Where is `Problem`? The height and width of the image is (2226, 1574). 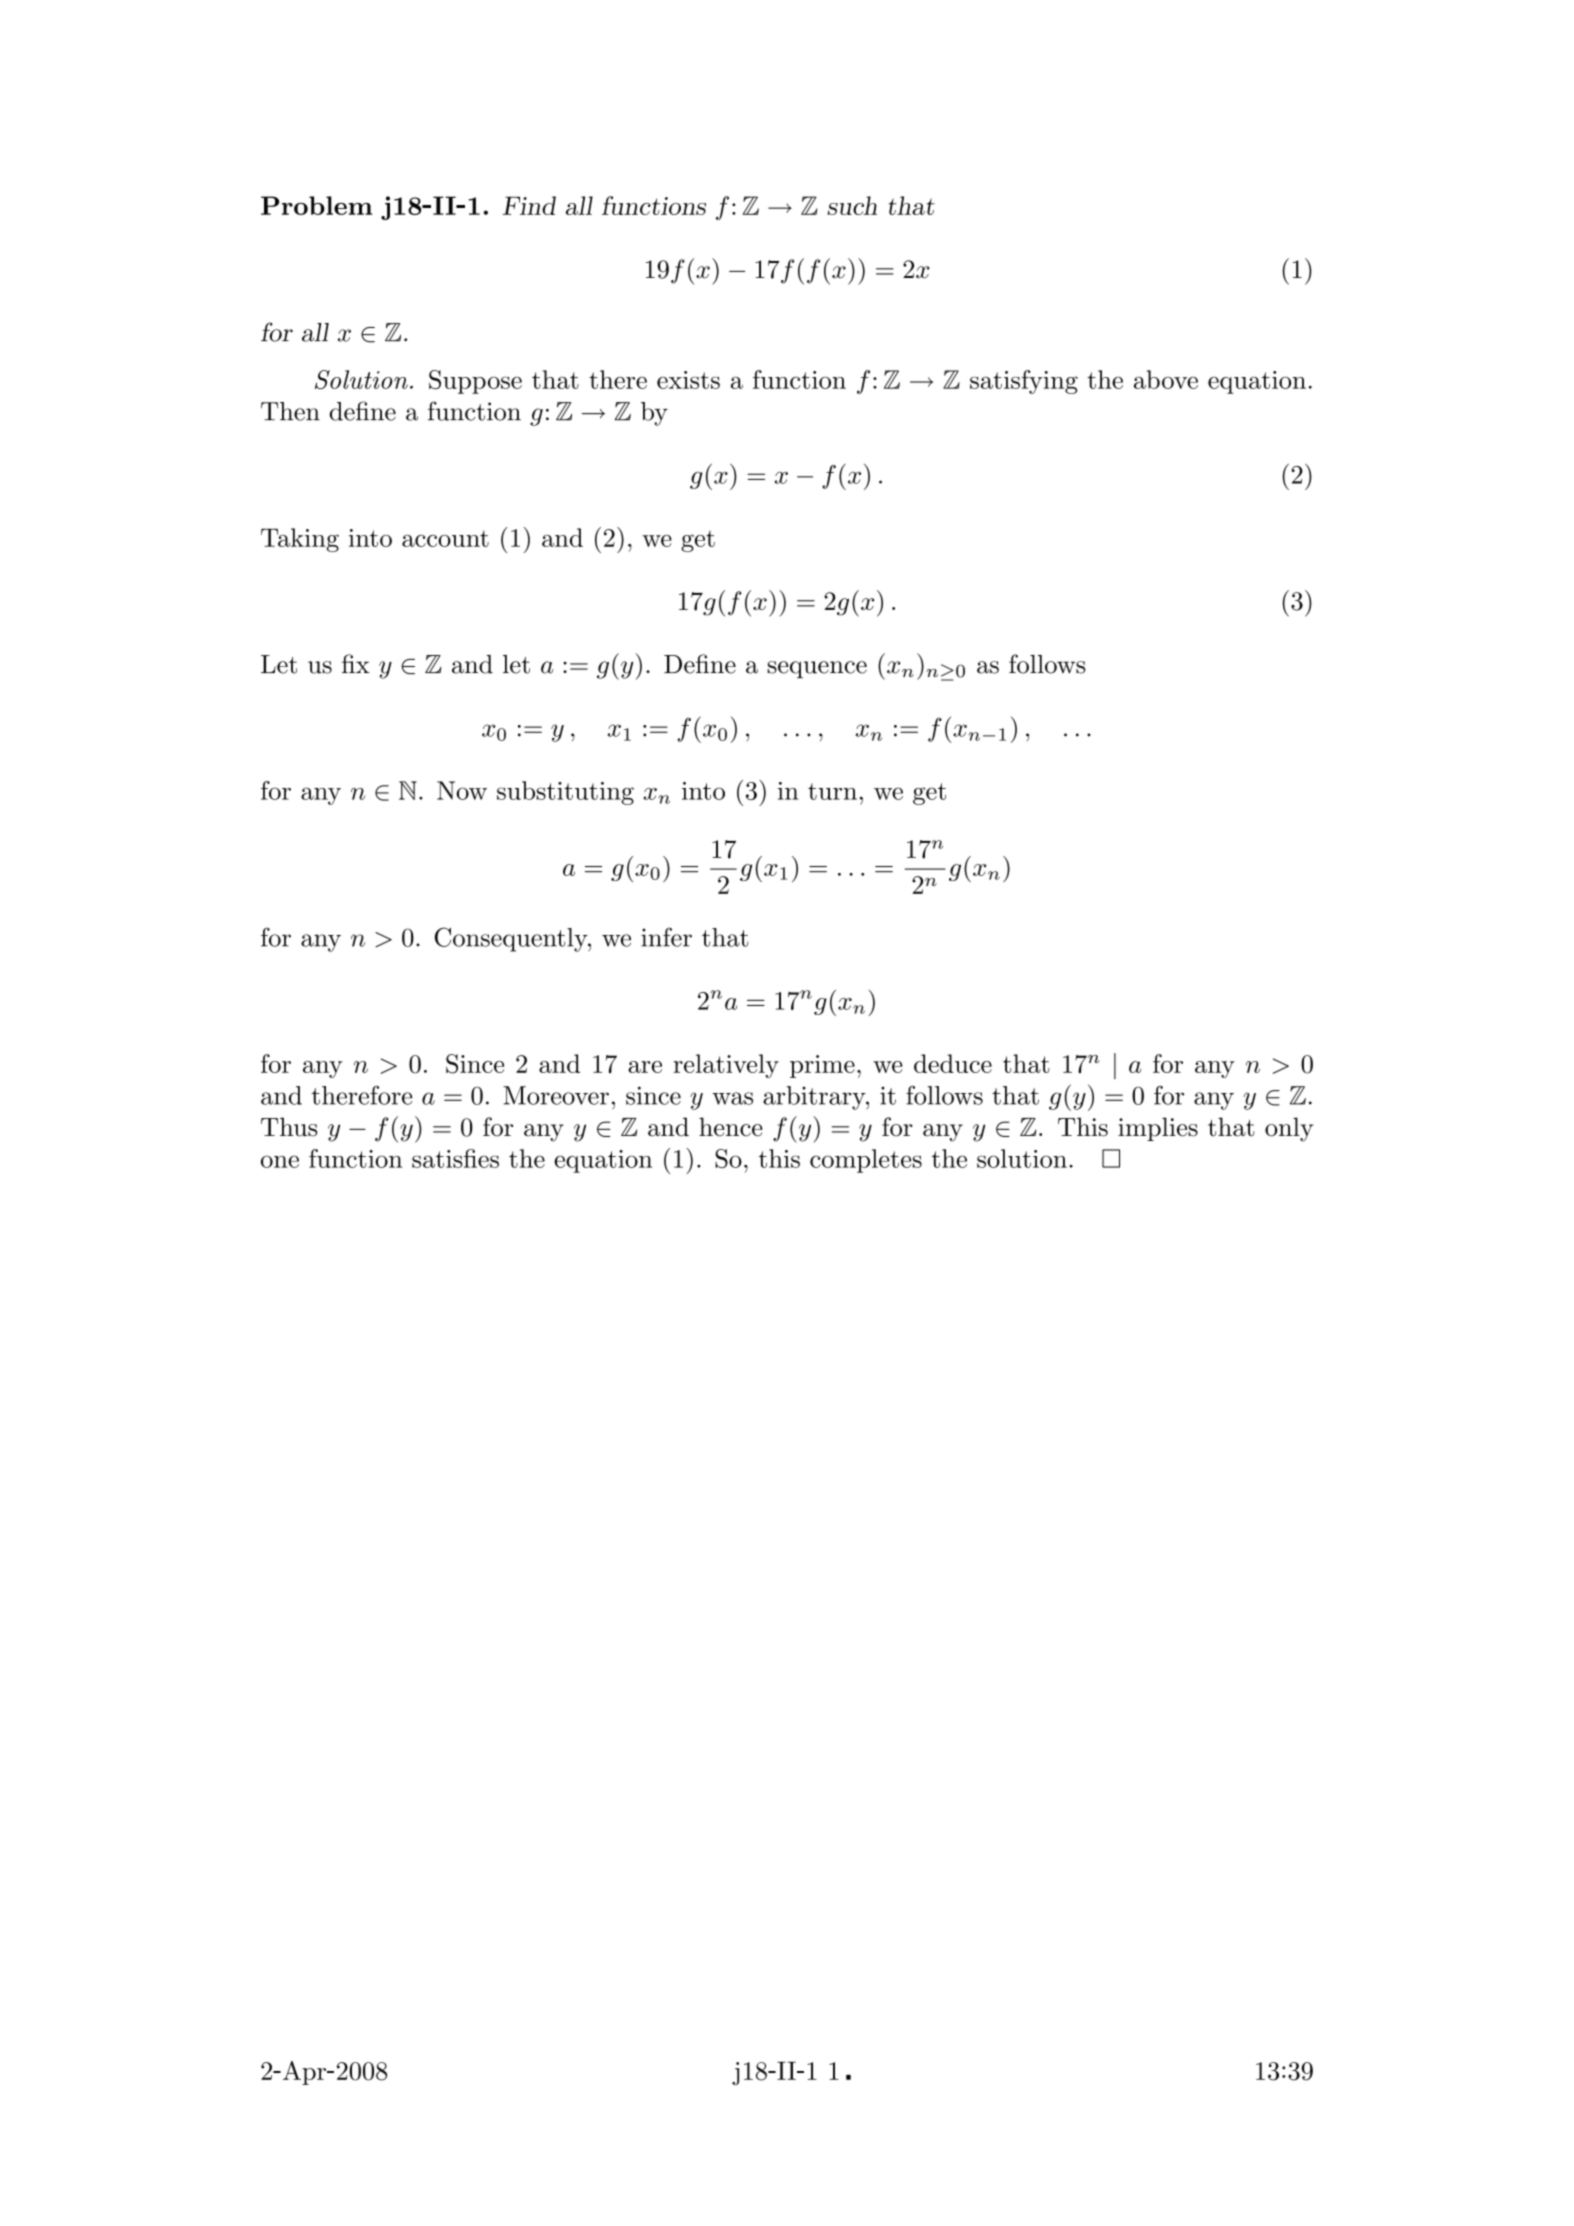 Problem is located at coordinates (316, 205).
